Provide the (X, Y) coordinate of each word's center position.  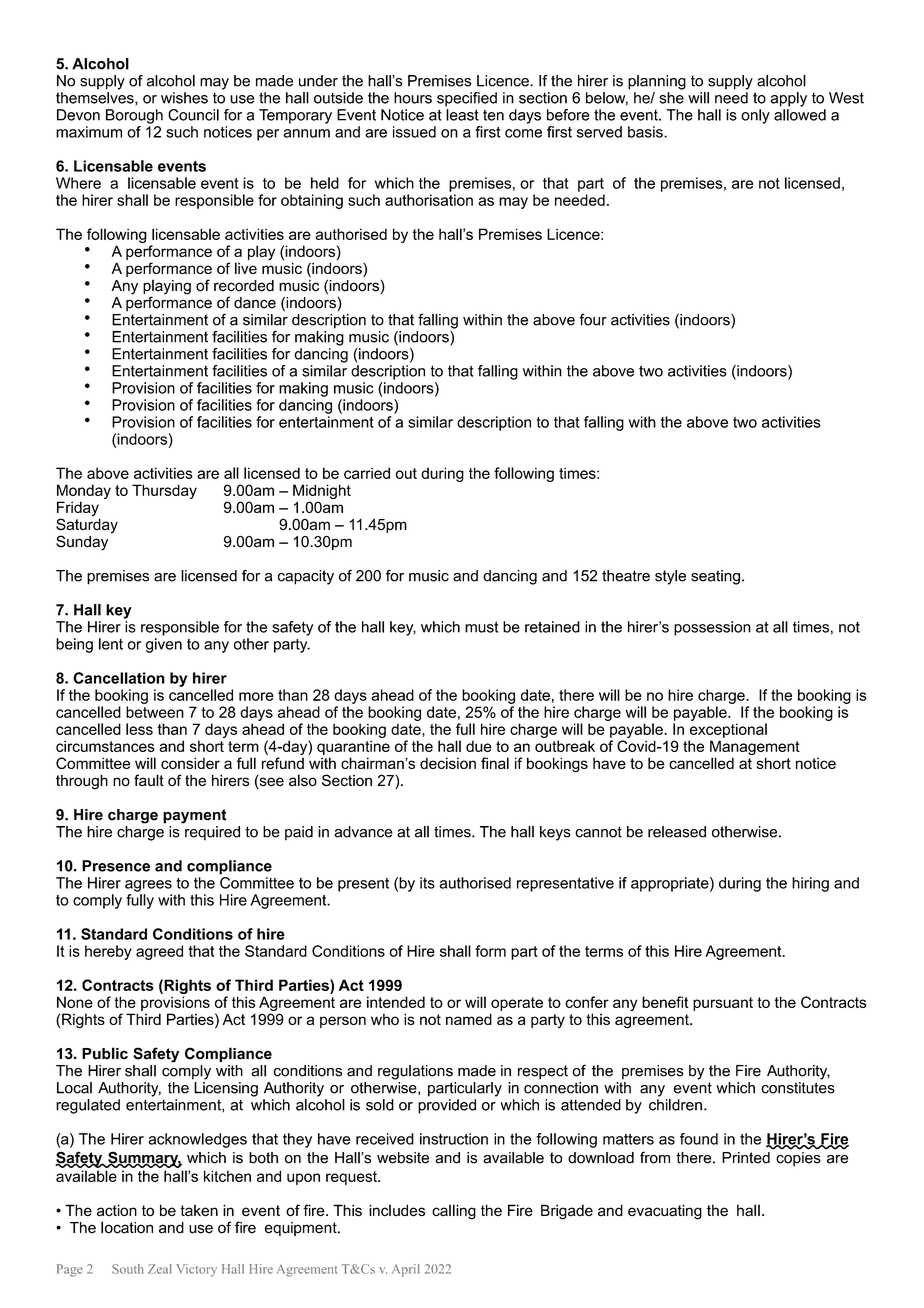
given (164, 645)
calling (454, 1212)
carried (367, 473)
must (482, 627)
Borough (134, 116)
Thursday (164, 491)
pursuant (723, 1004)
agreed (159, 952)
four (593, 319)
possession (712, 628)
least (462, 115)
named (469, 1019)
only (755, 116)
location (127, 1227)
